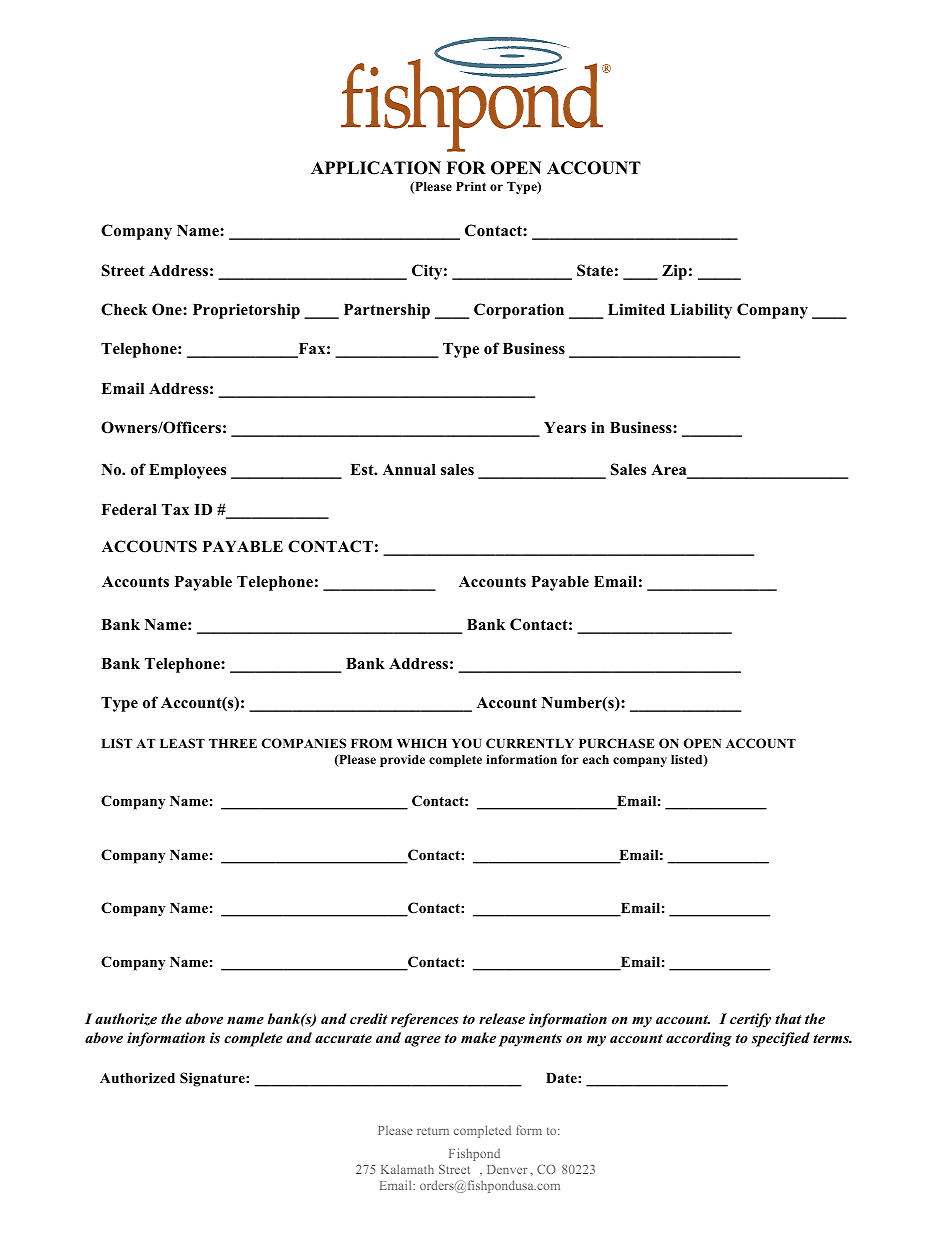 The image size is (952, 1233). Describe the element at coordinates (246, 311) in the document. I see `Proprietorship` at that location.
